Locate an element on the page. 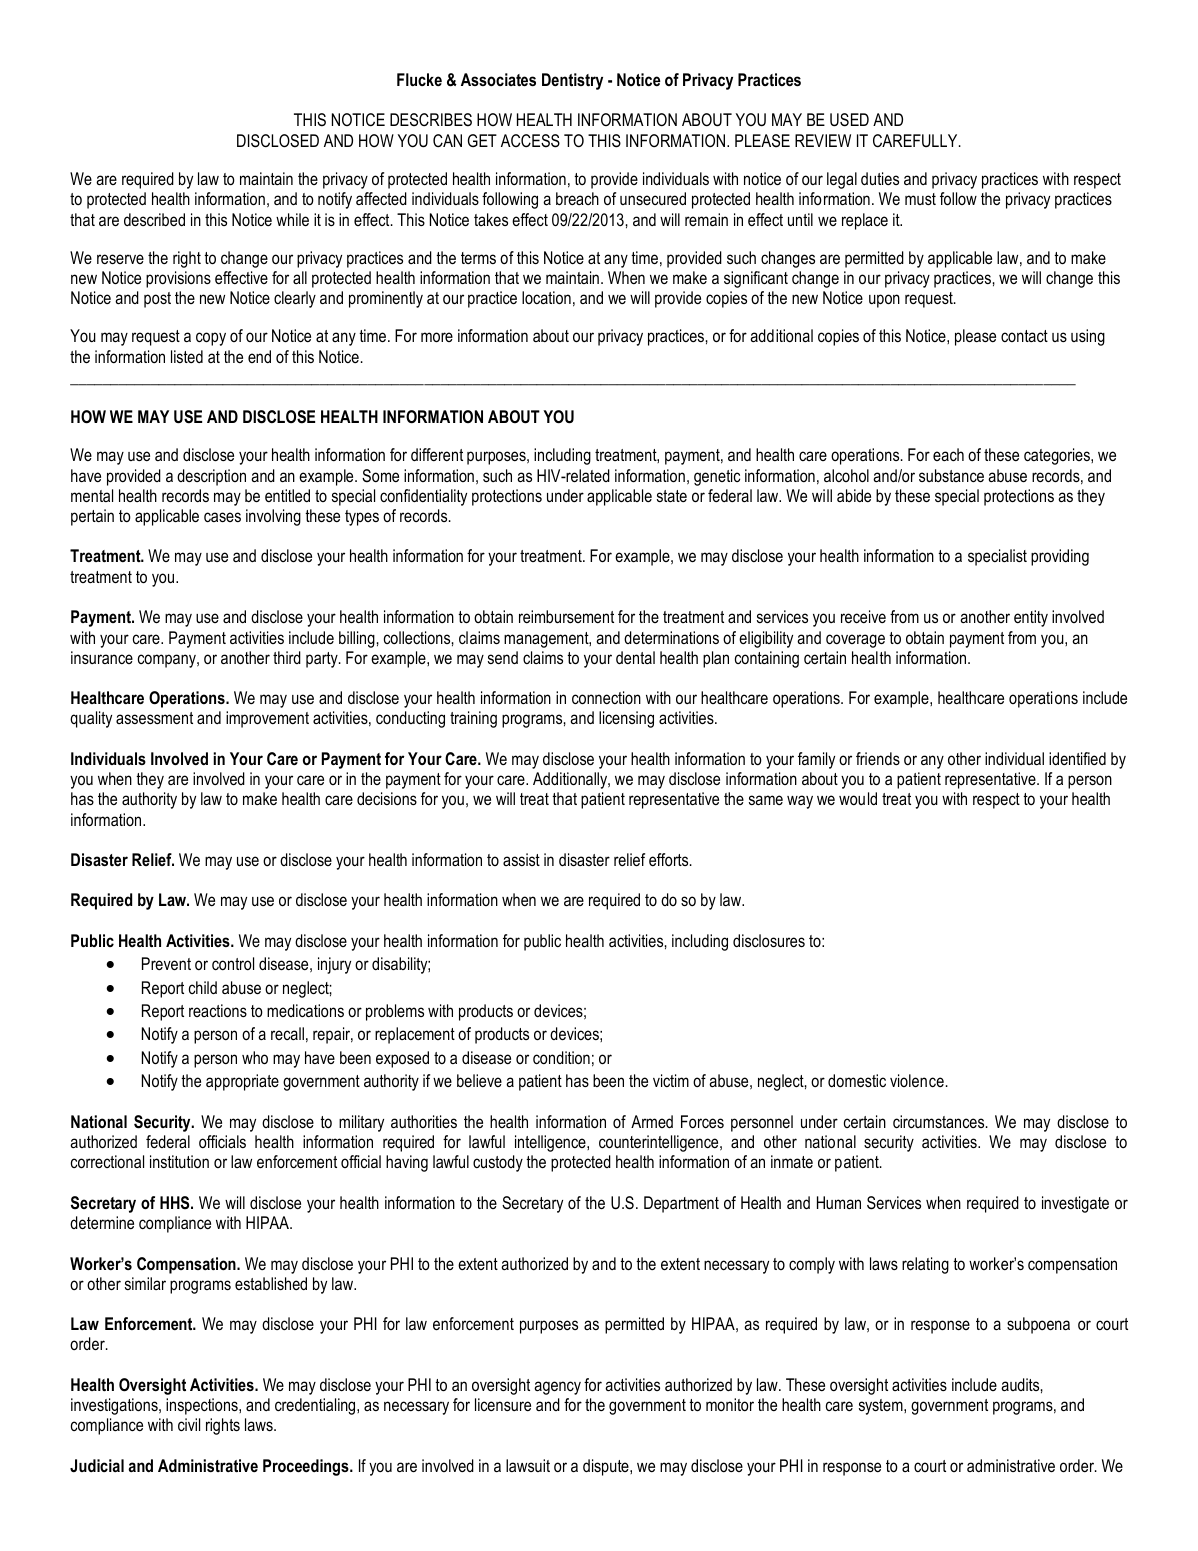 Image resolution: width=1198 pixels, height=1551 pixels. Dentistry is located at coordinates (572, 81).
